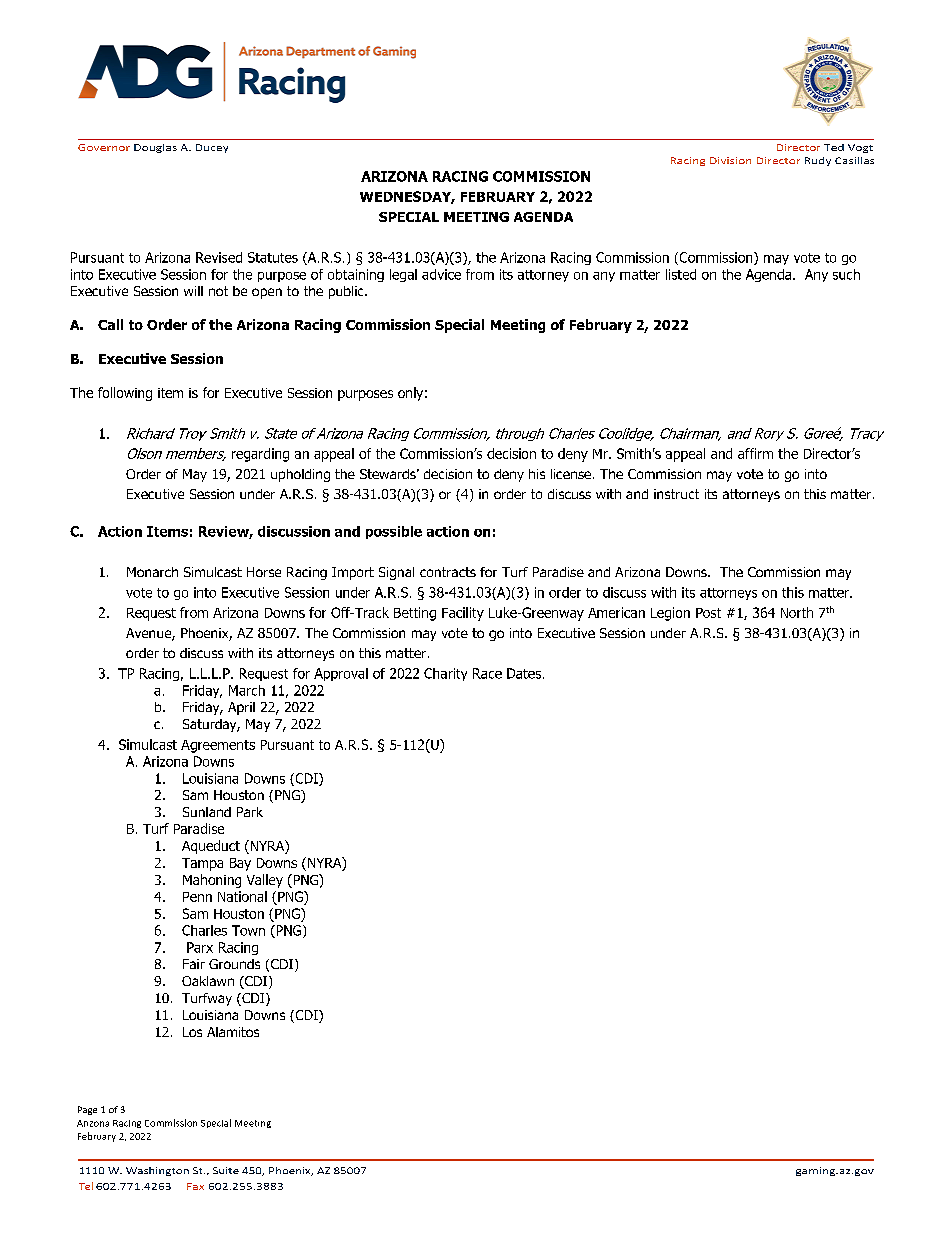 This screenshot has width=952, height=1233. I want to click on Douglas, so click(155, 148).
